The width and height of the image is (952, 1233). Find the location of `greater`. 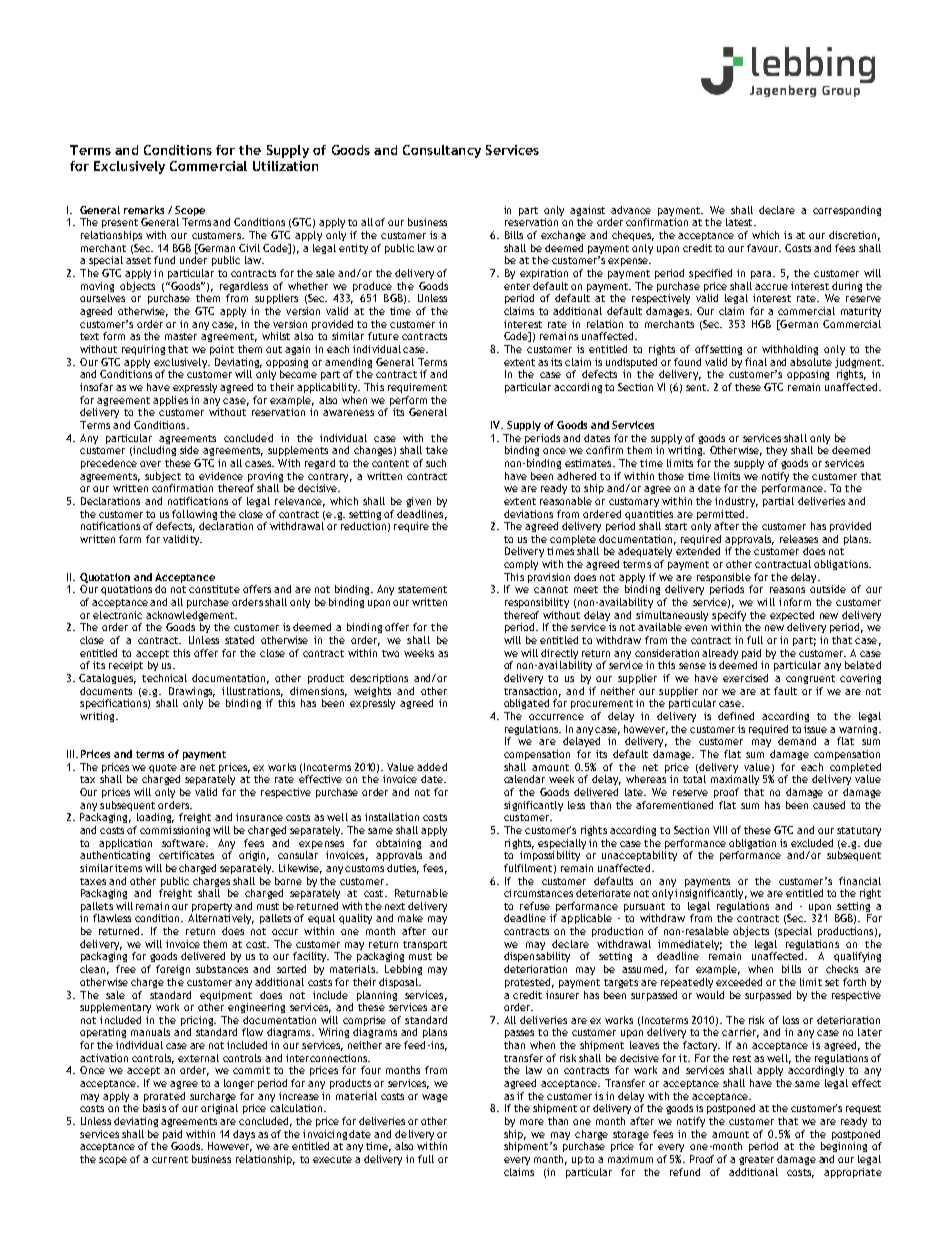

greater is located at coordinates (756, 1160).
